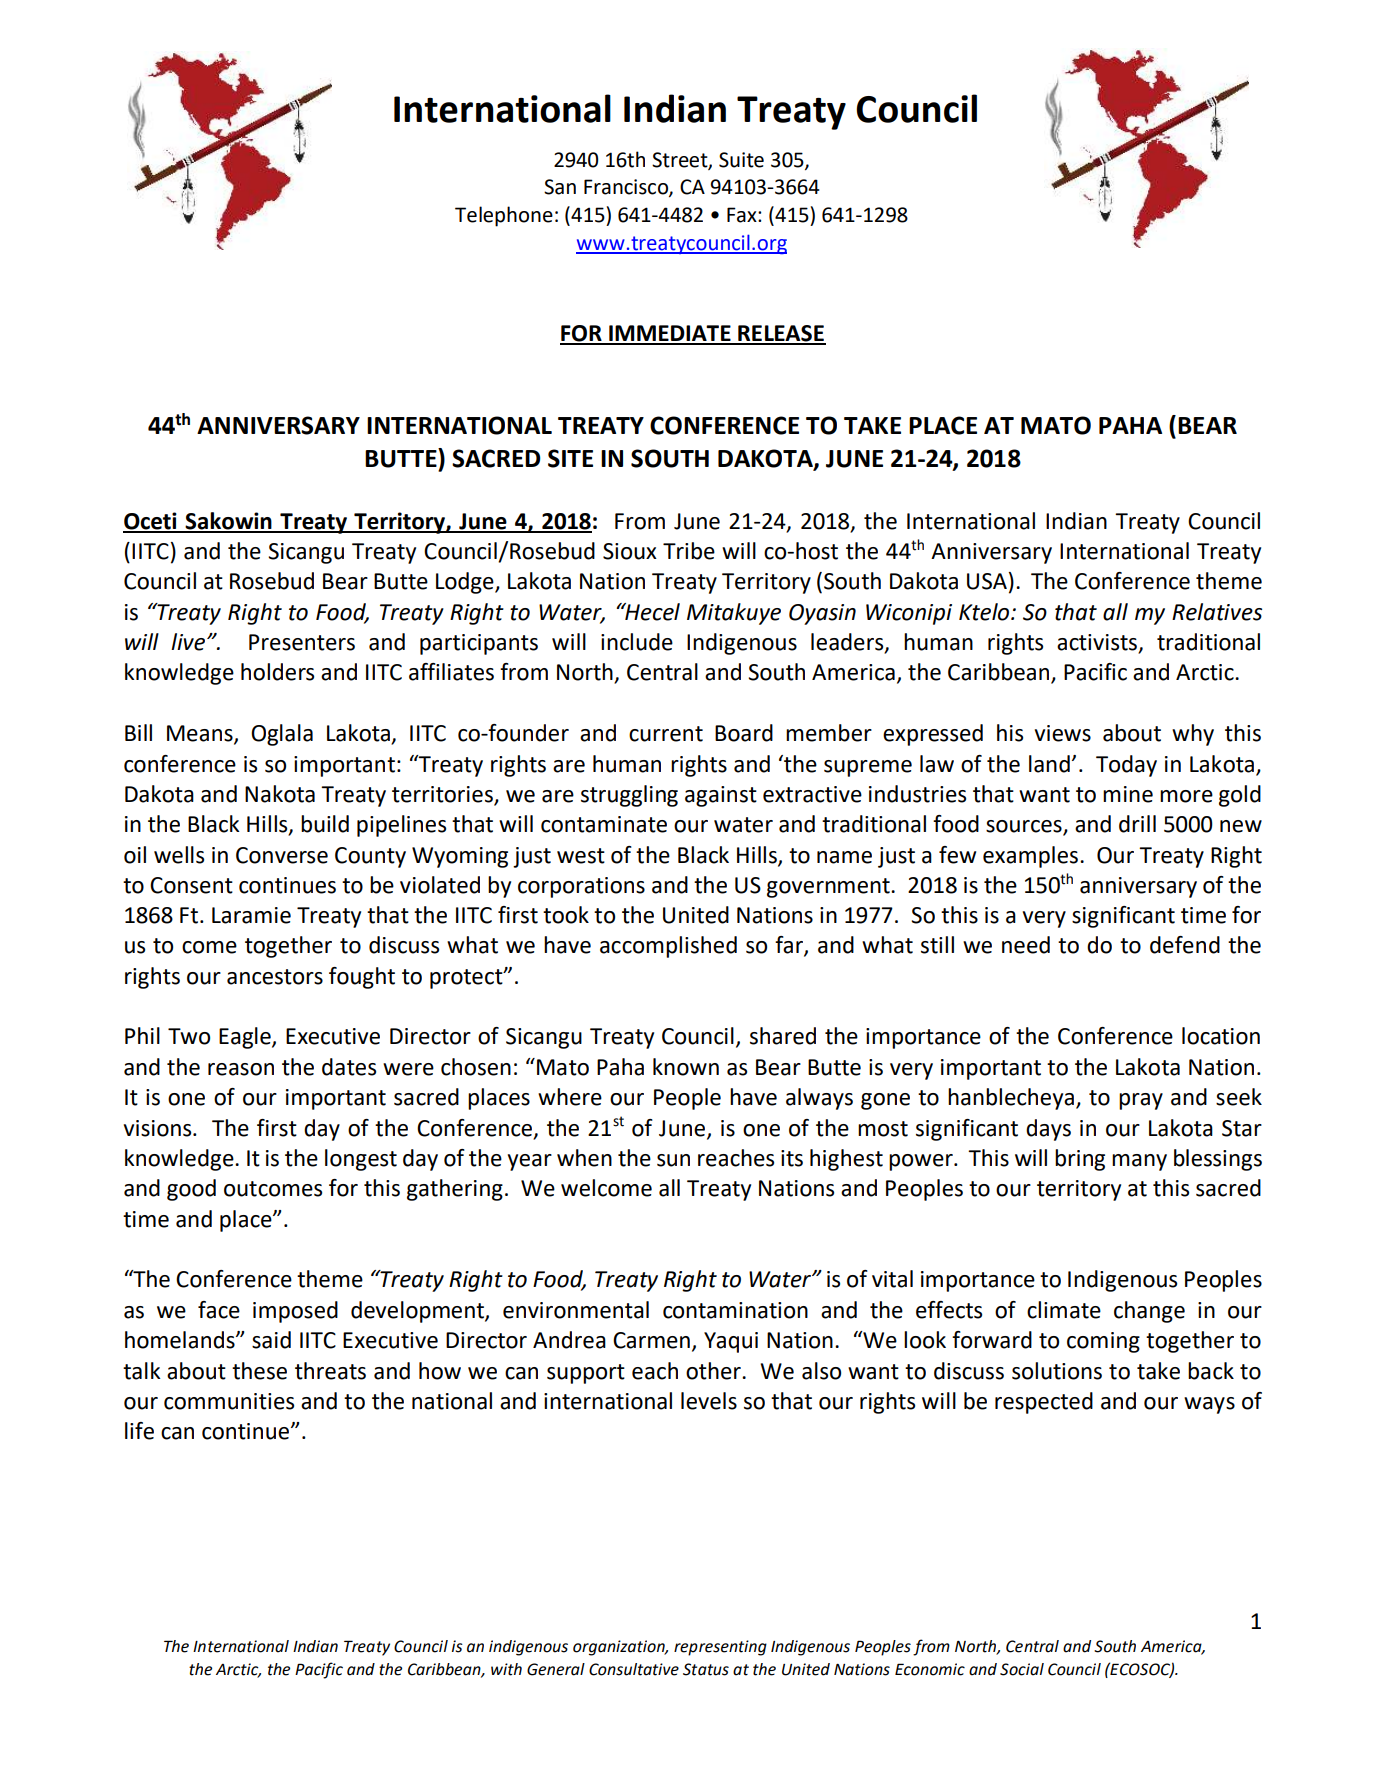 This document has height=1790, width=1383. What do you see at coordinates (741, 160) in the document?
I see `Suite` at bounding box center [741, 160].
